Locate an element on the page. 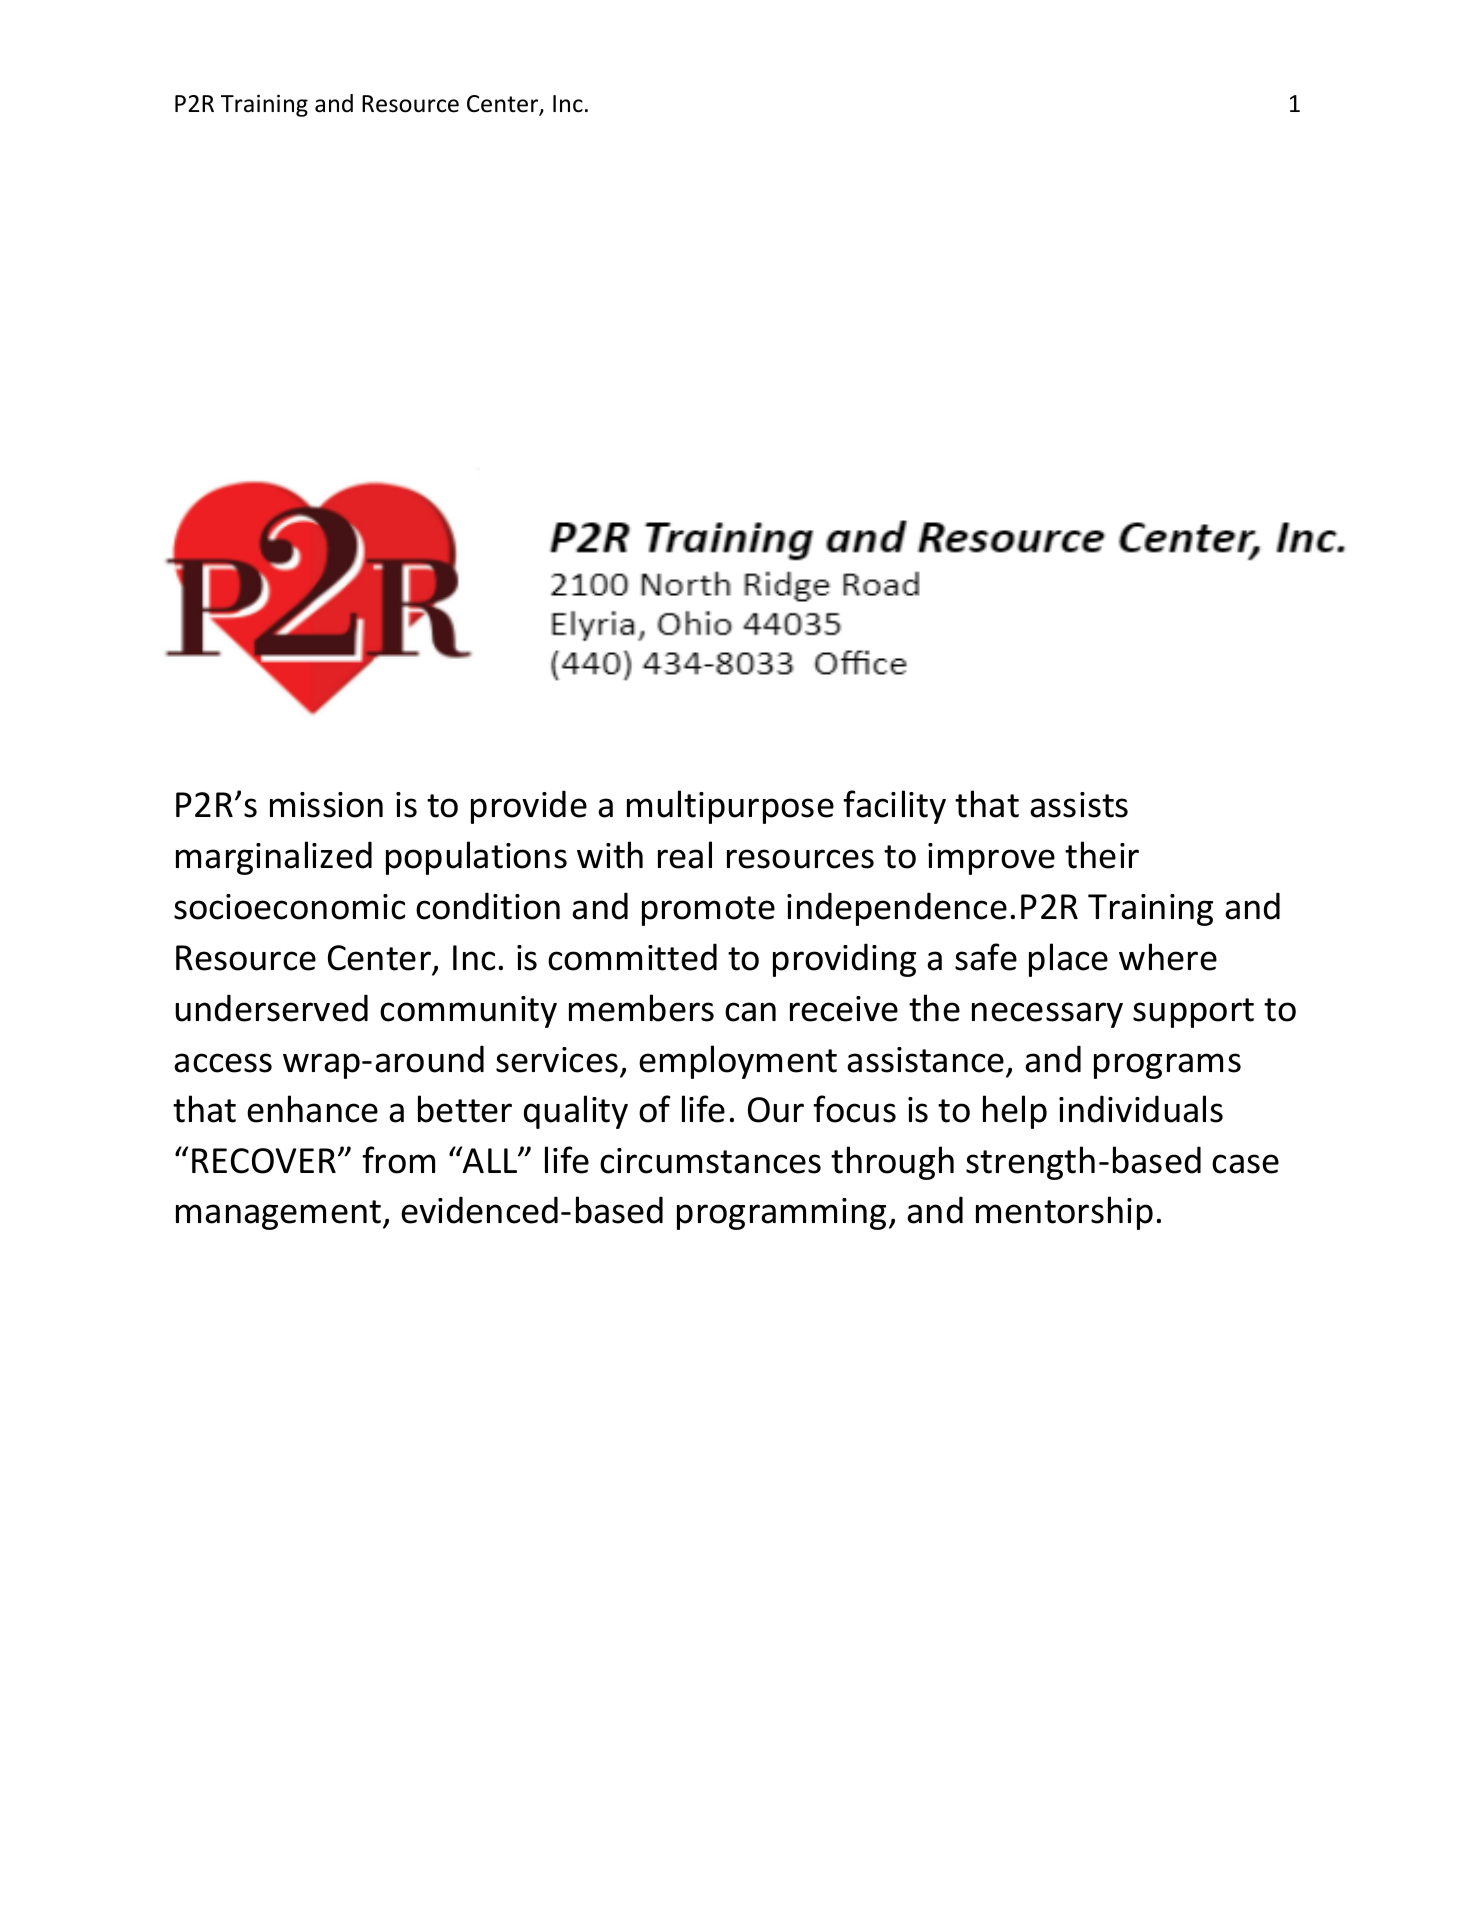 This document has width=1474, height=1907. multipurpose is located at coordinates (730, 807).
